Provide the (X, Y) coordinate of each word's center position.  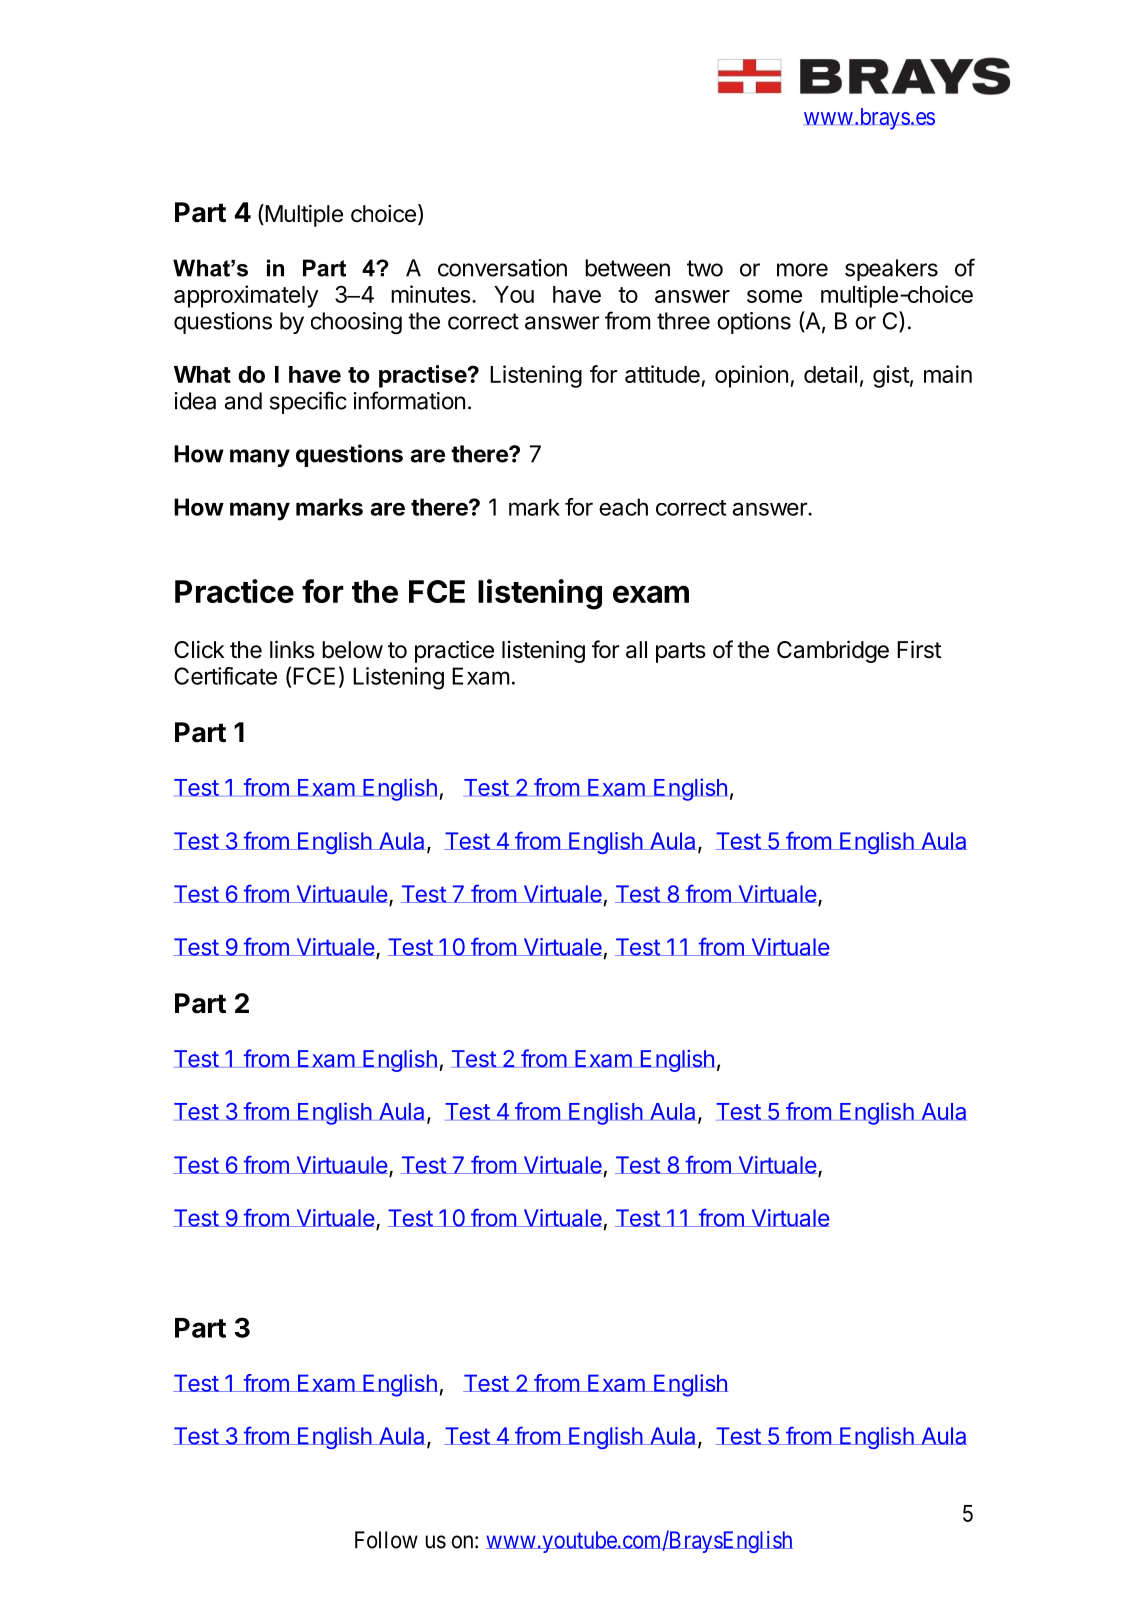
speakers (891, 270)
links (292, 649)
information (409, 400)
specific (308, 402)
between (627, 268)
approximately (246, 296)
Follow (386, 1540)
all (636, 650)
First (919, 649)
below (352, 650)
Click (199, 649)
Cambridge (833, 651)
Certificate (225, 676)
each (623, 507)
